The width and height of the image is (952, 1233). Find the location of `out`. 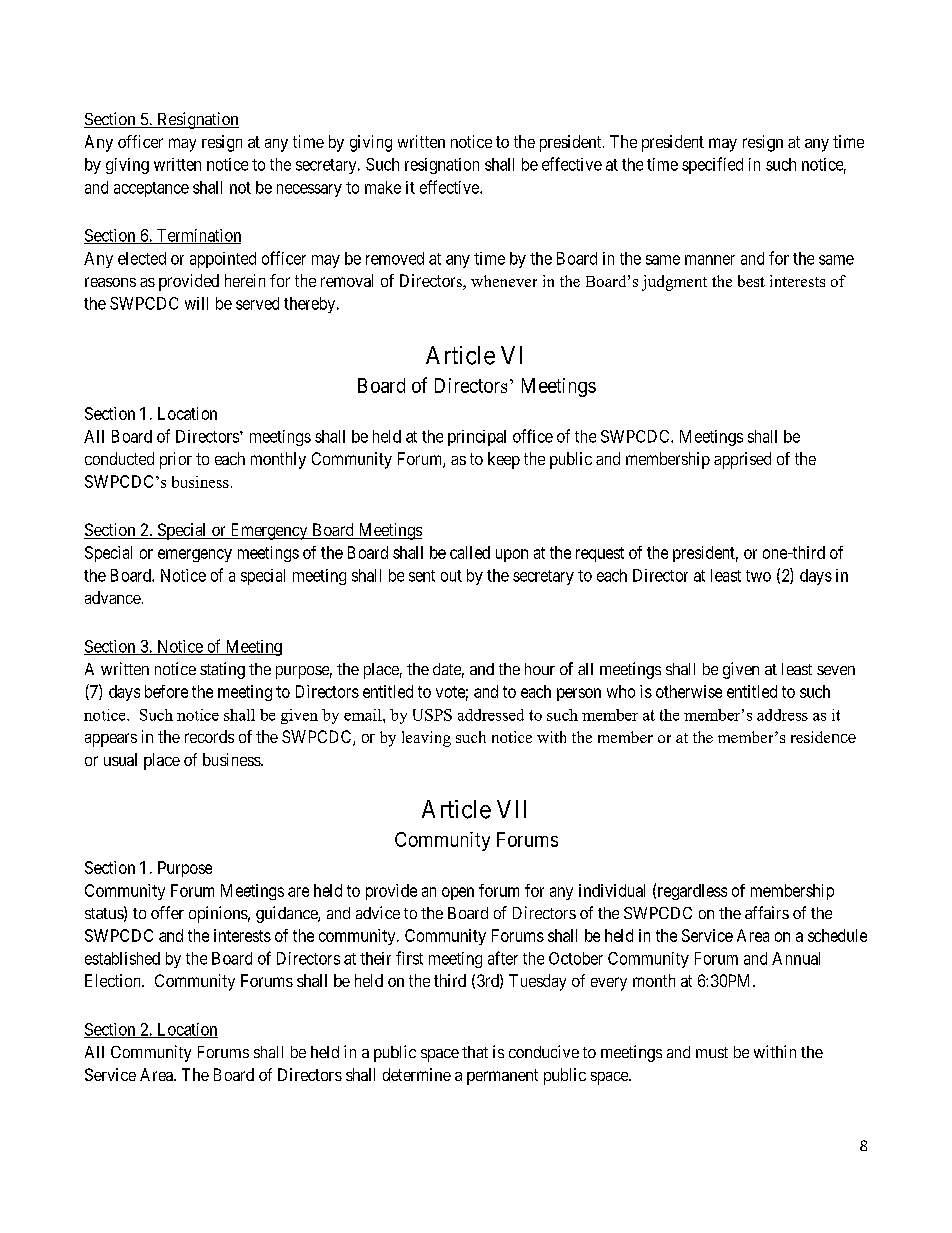

out is located at coordinates (451, 576).
